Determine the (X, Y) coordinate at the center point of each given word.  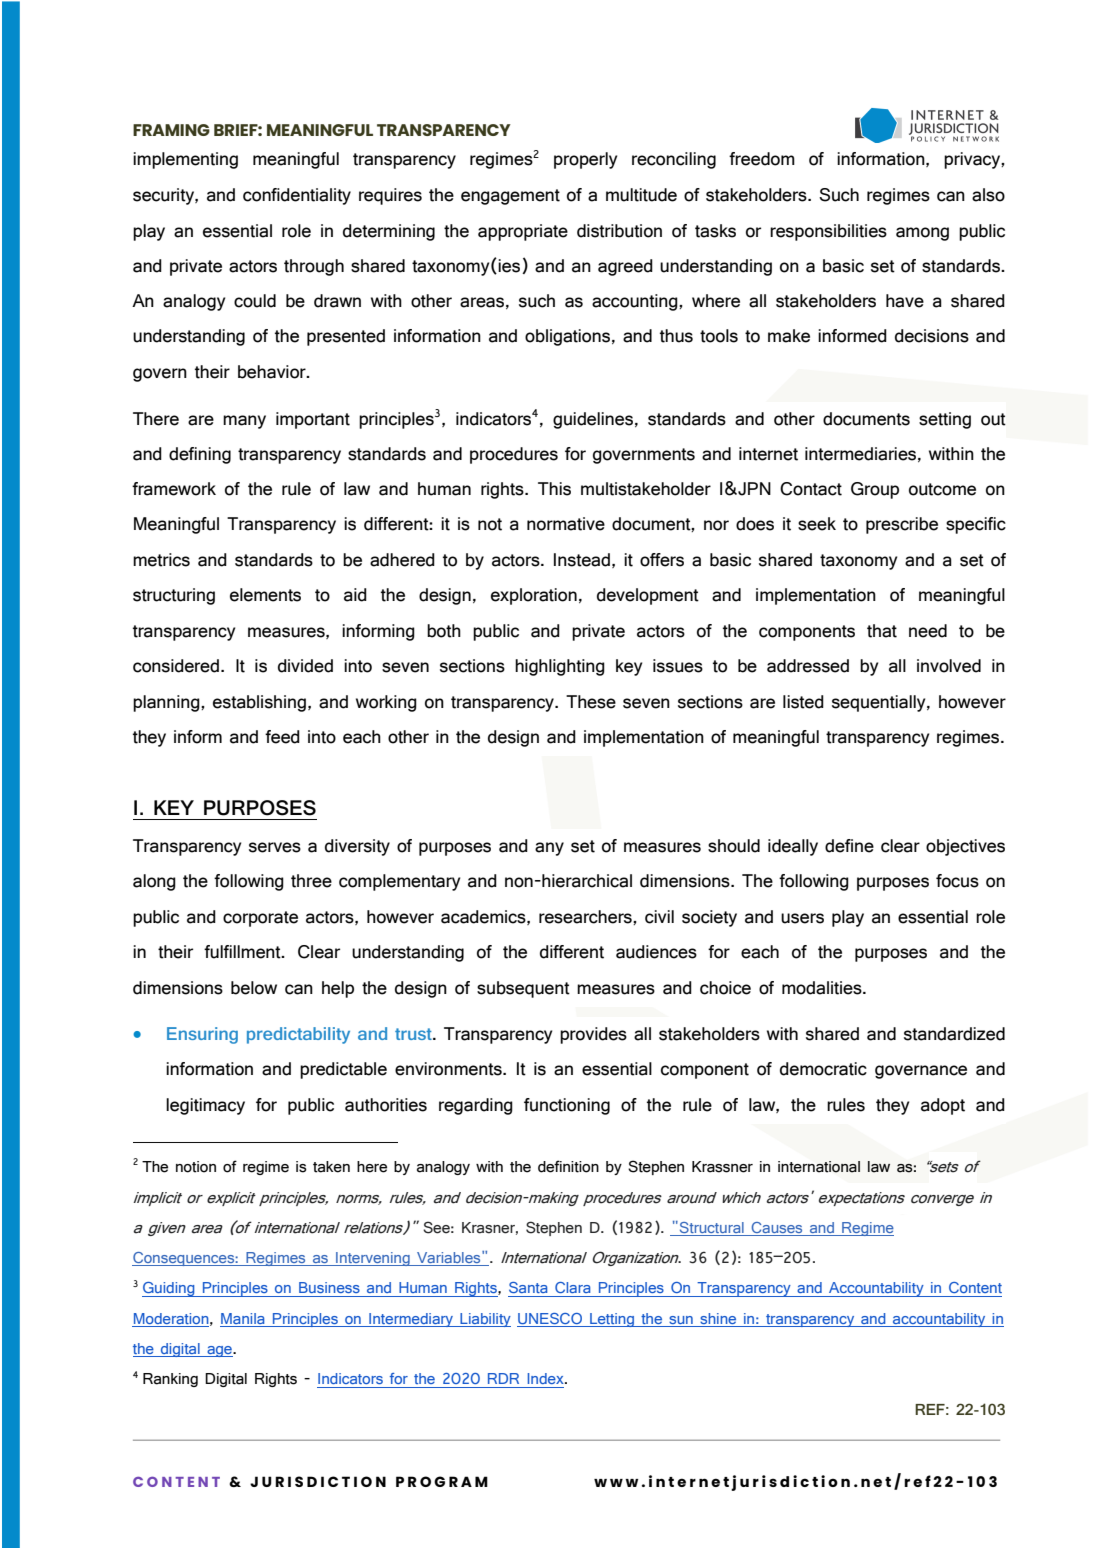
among (922, 234)
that (882, 631)
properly (585, 160)
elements (265, 595)
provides (593, 1035)
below (254, 988)
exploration (534, 596)
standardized (954, 1034)
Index (547, 1378)
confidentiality (297, 196)
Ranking (170, 1380)
